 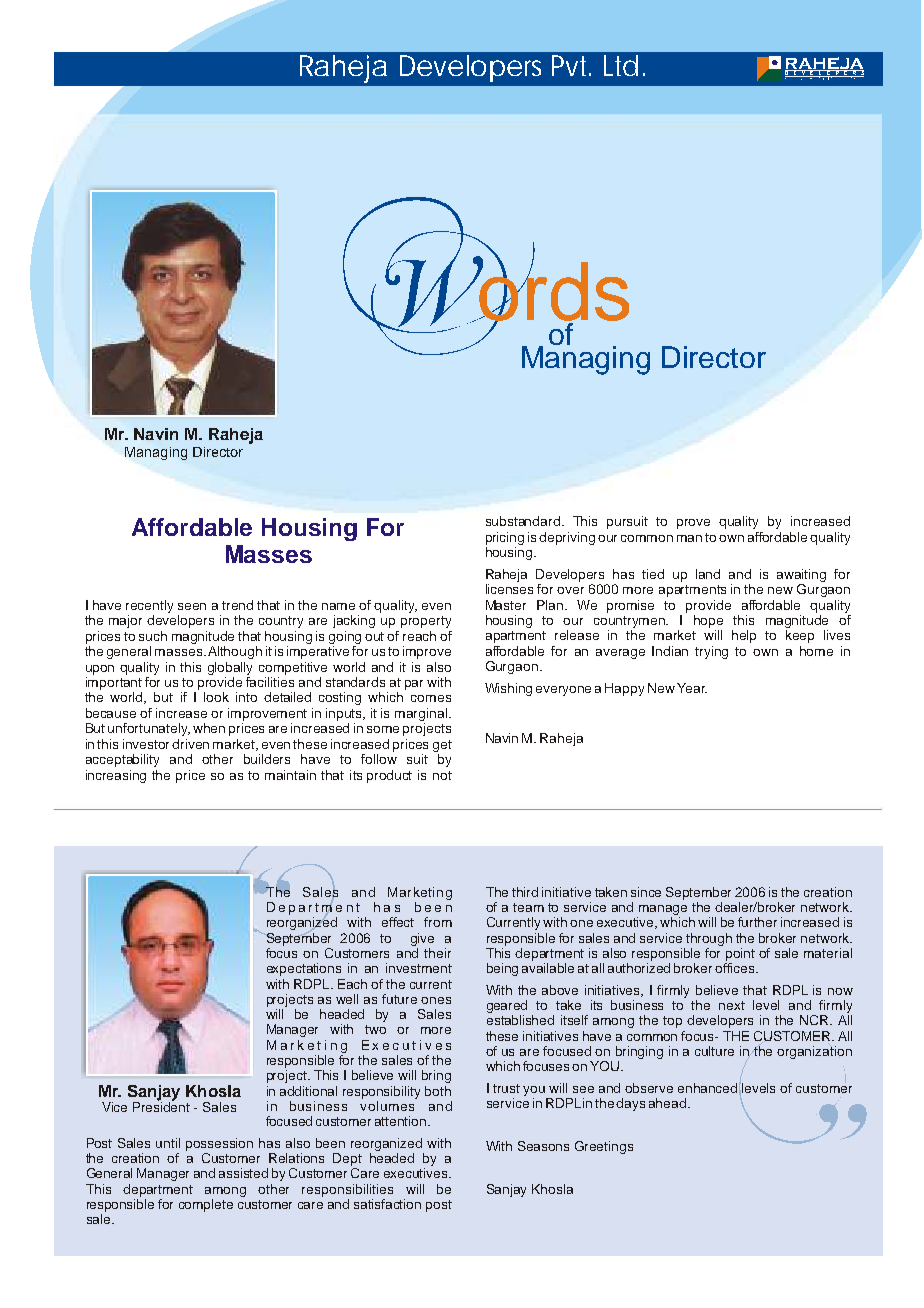 I want to click on land, so click(x=708, y=574).
